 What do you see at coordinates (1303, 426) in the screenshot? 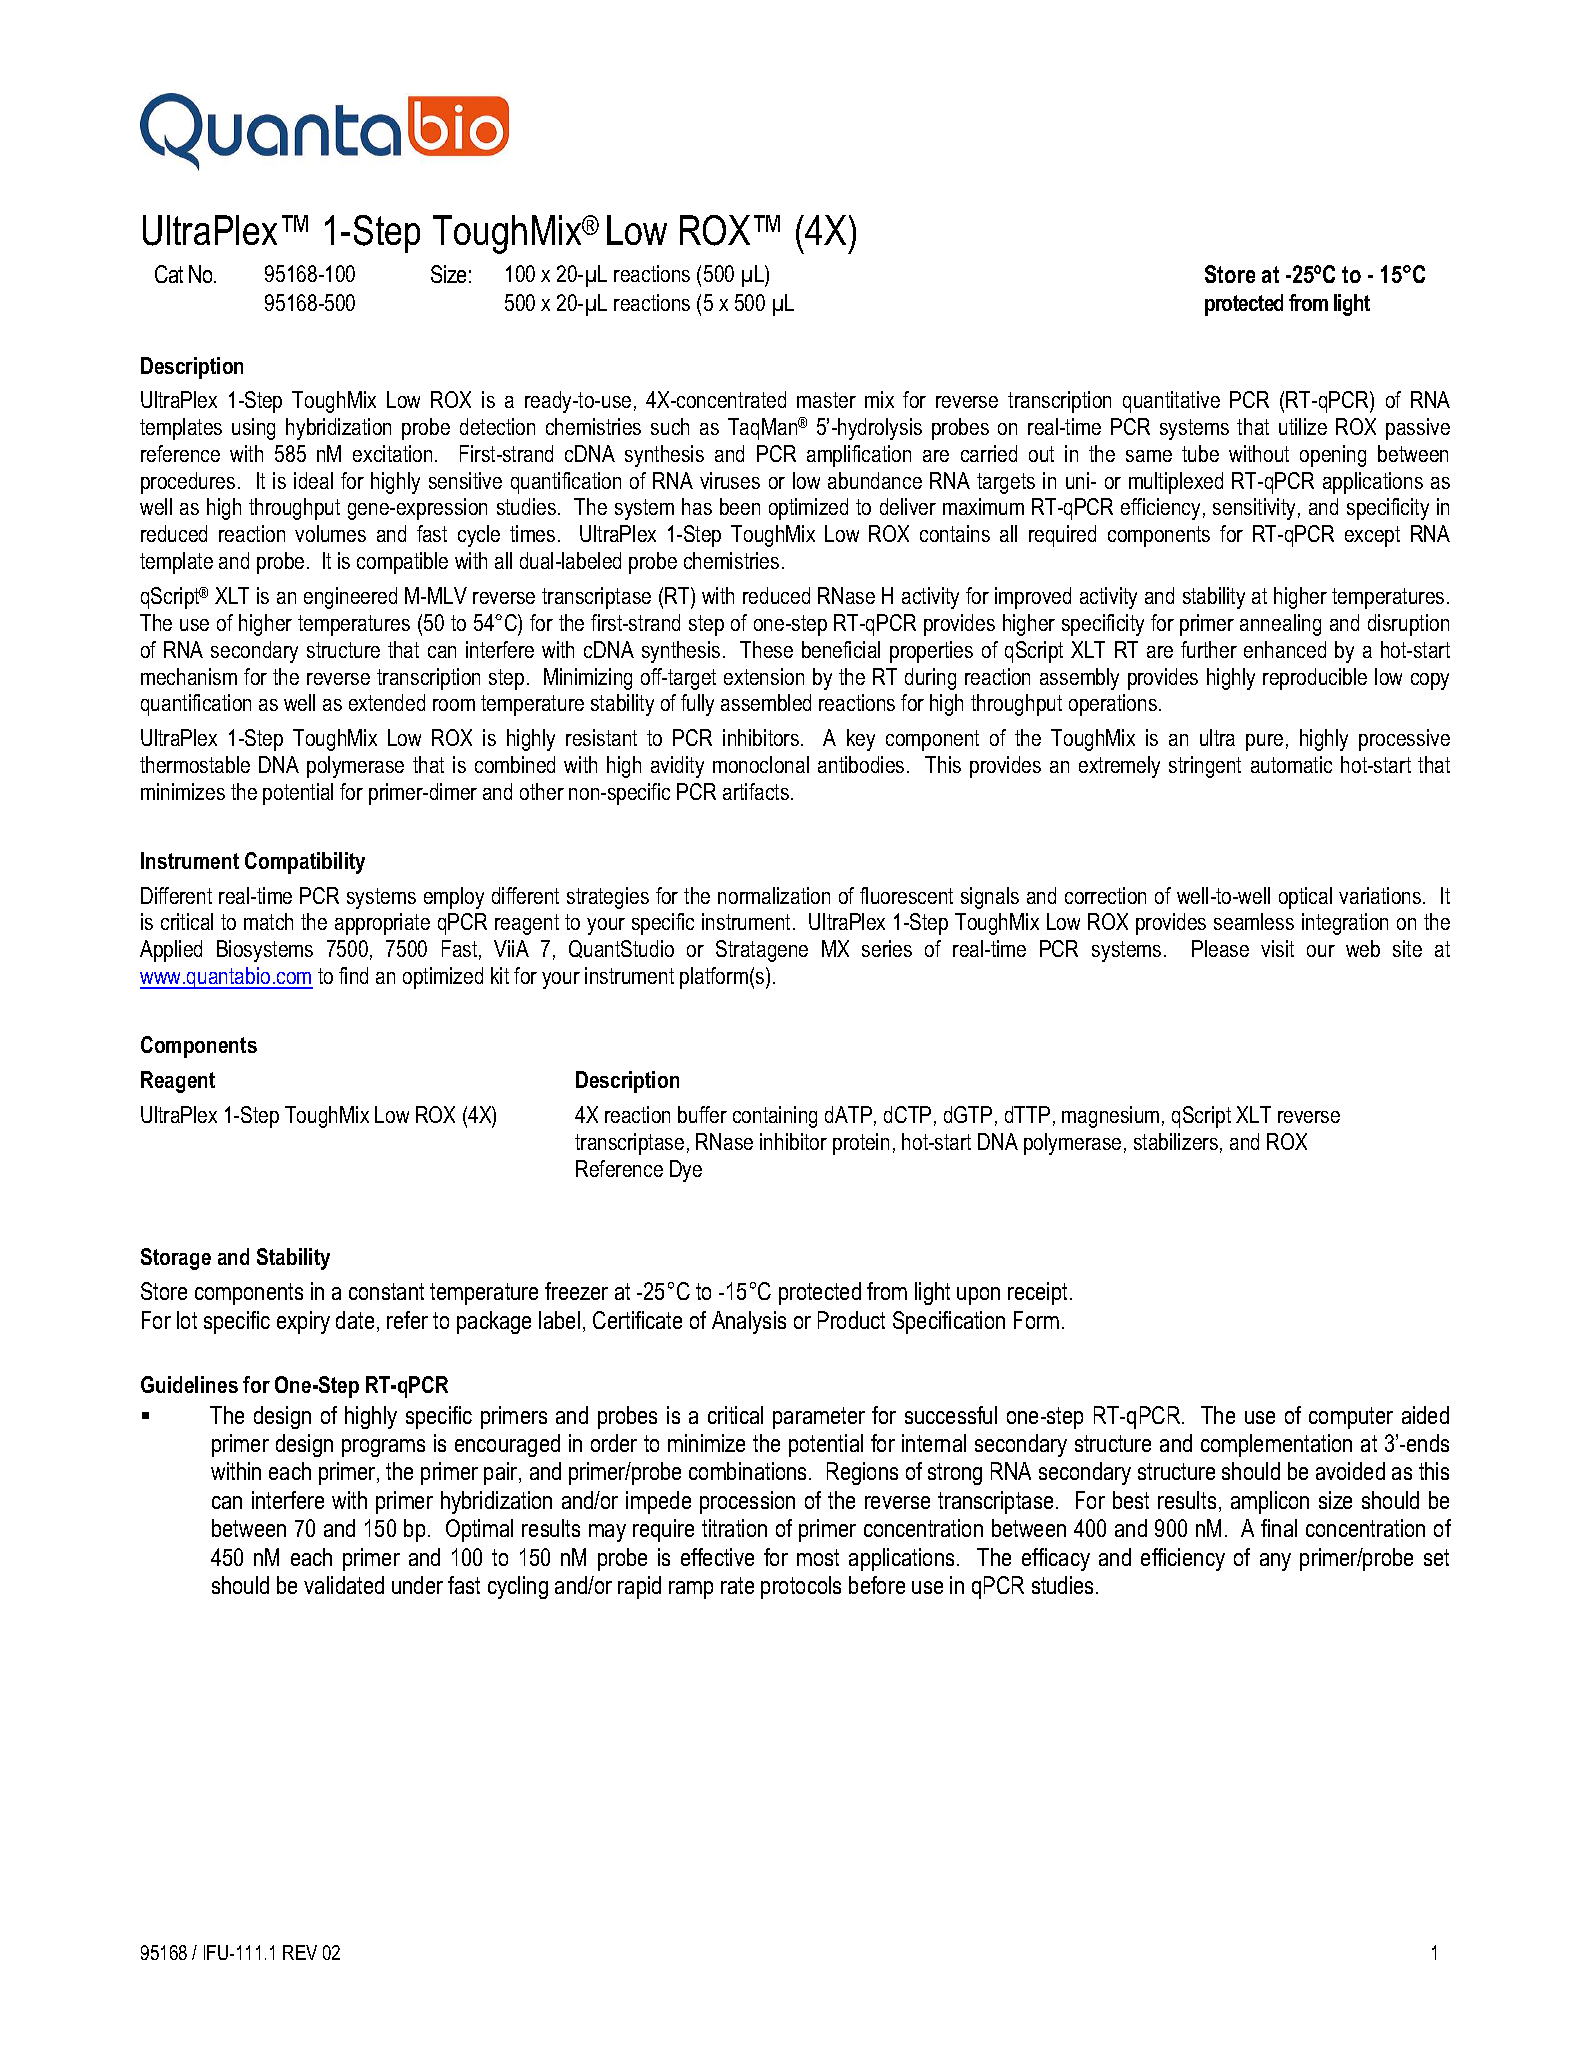
I see `utilize` at bounding box center [1303, 426].
